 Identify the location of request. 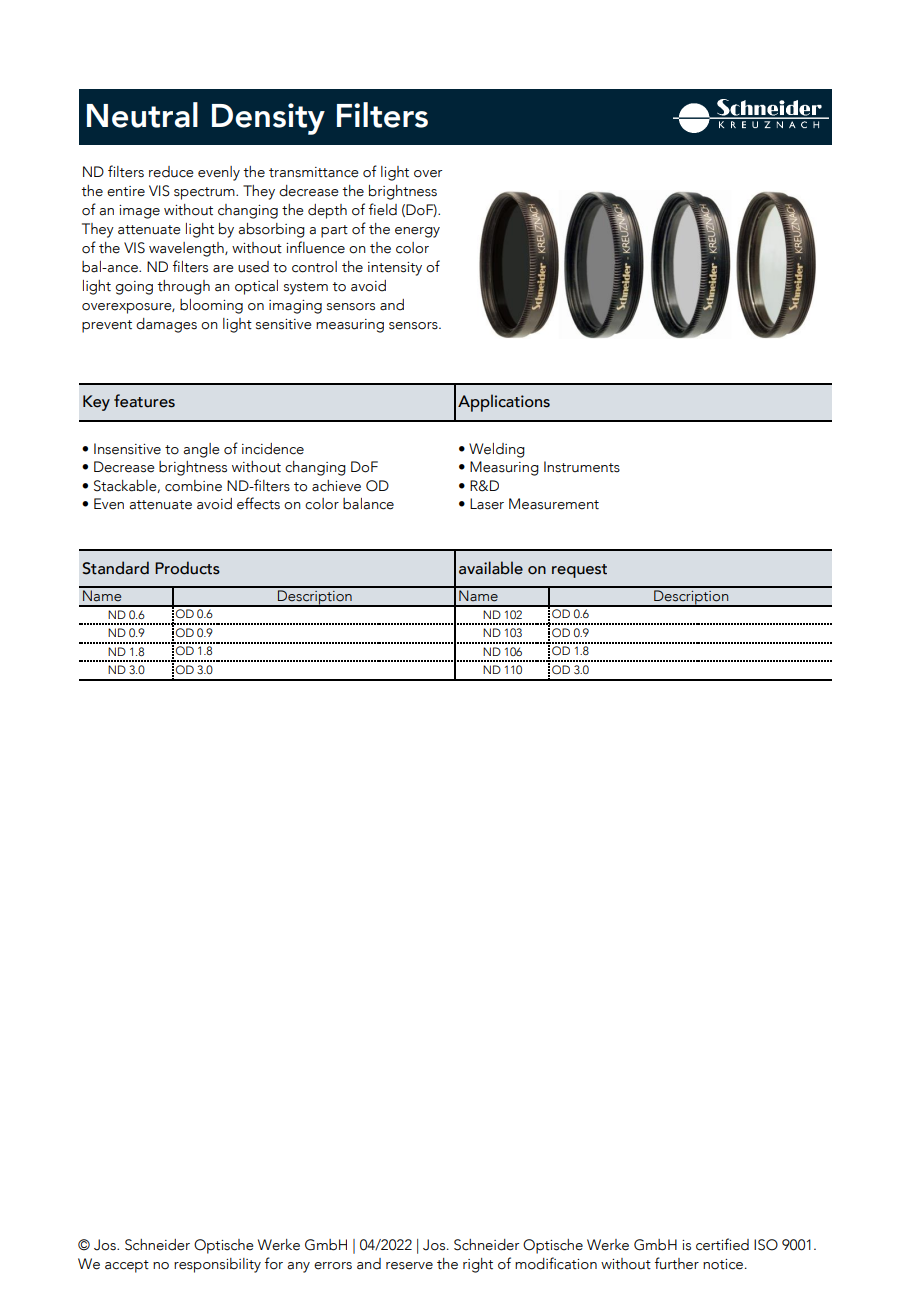
(579, 571).
